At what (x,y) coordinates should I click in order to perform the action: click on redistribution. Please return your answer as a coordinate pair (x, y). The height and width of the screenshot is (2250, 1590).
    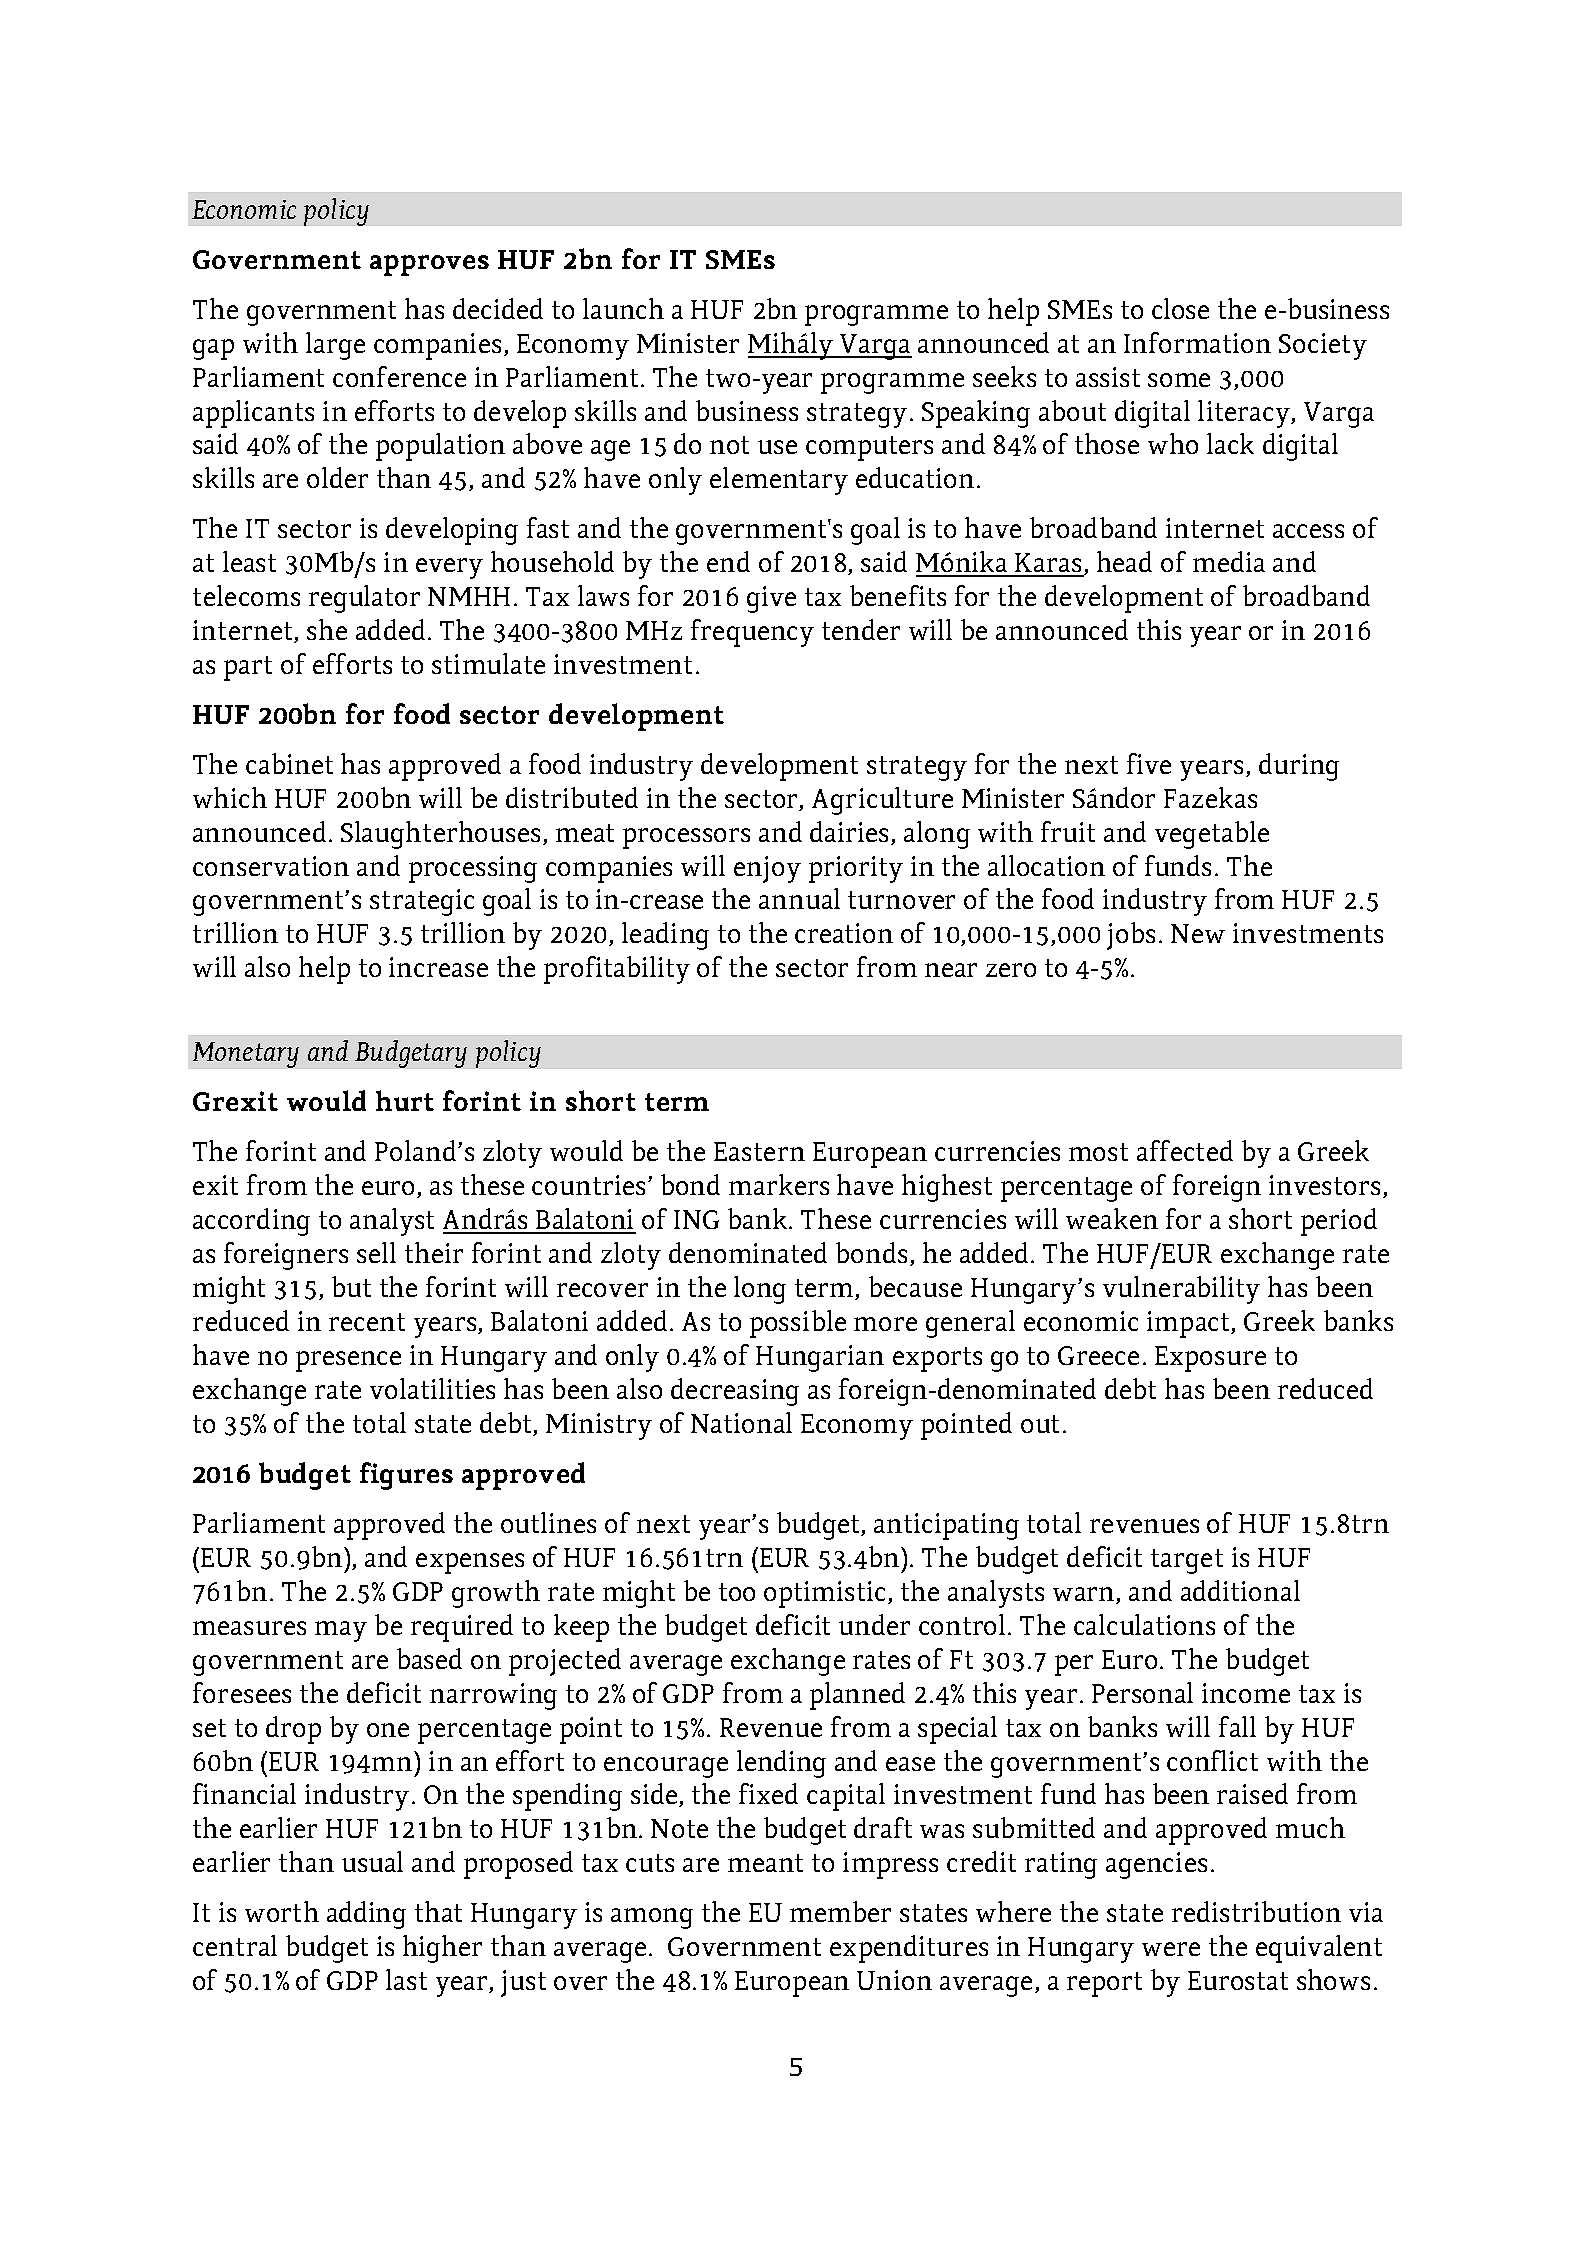
    Looking at the image, I should click on (1256, 1911).
